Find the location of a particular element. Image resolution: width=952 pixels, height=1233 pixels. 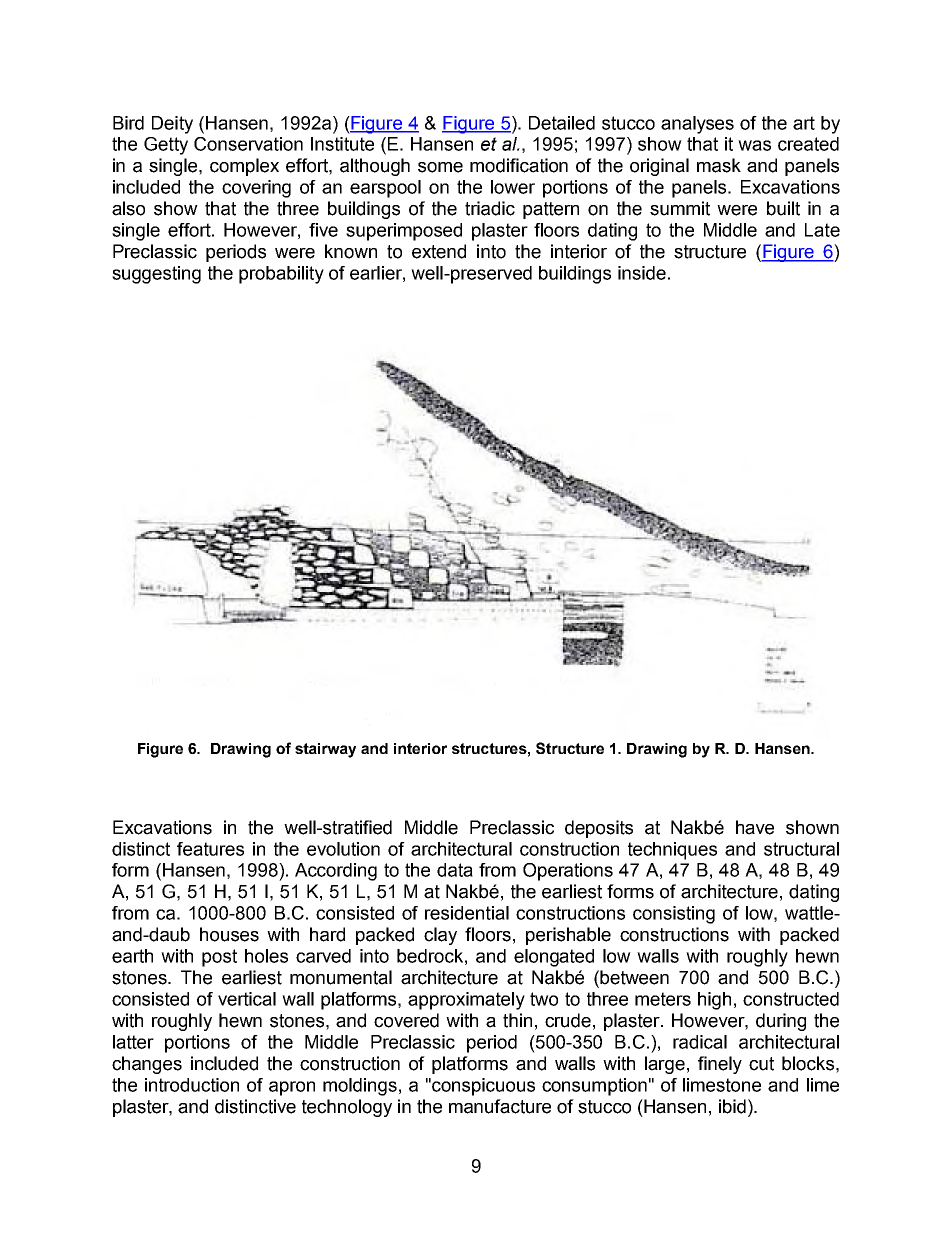

Late is located at coordinates (822, 230).
